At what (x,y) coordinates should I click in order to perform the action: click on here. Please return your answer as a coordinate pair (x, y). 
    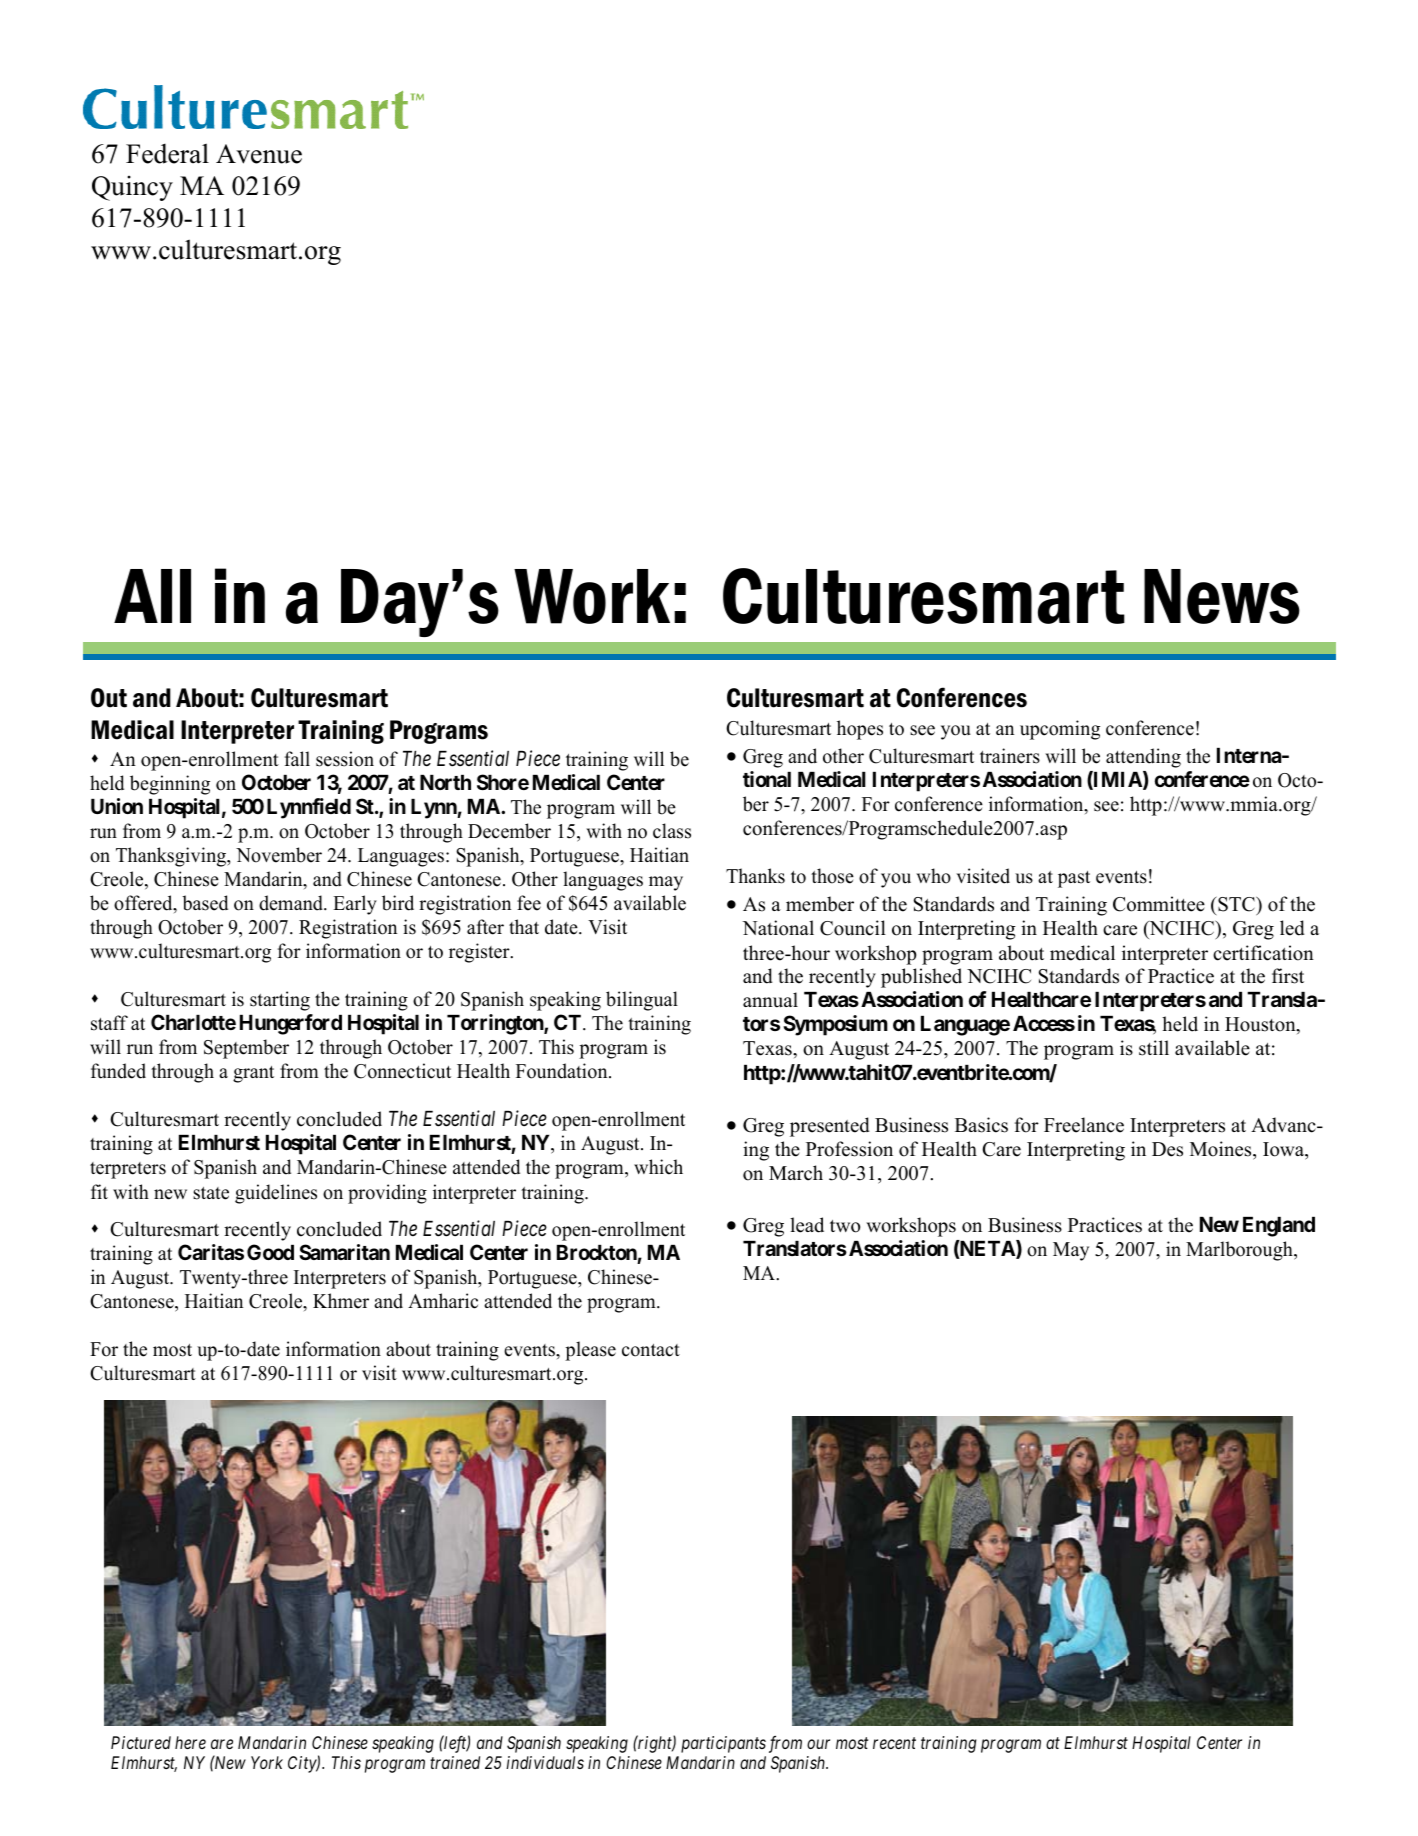
    Looking at the image, I should click on (190, 1742).
